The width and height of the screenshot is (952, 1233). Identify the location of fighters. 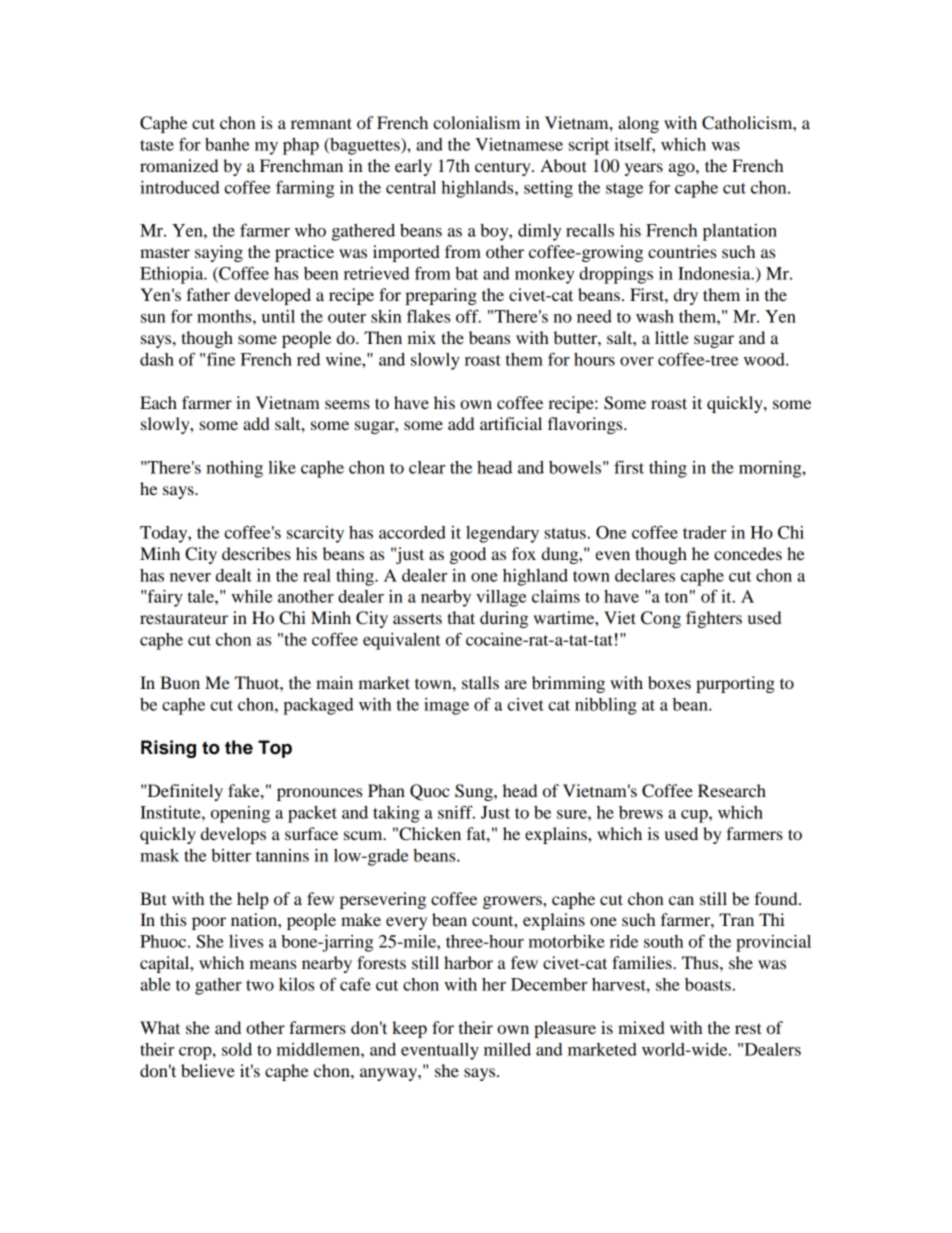
(714, 619).
